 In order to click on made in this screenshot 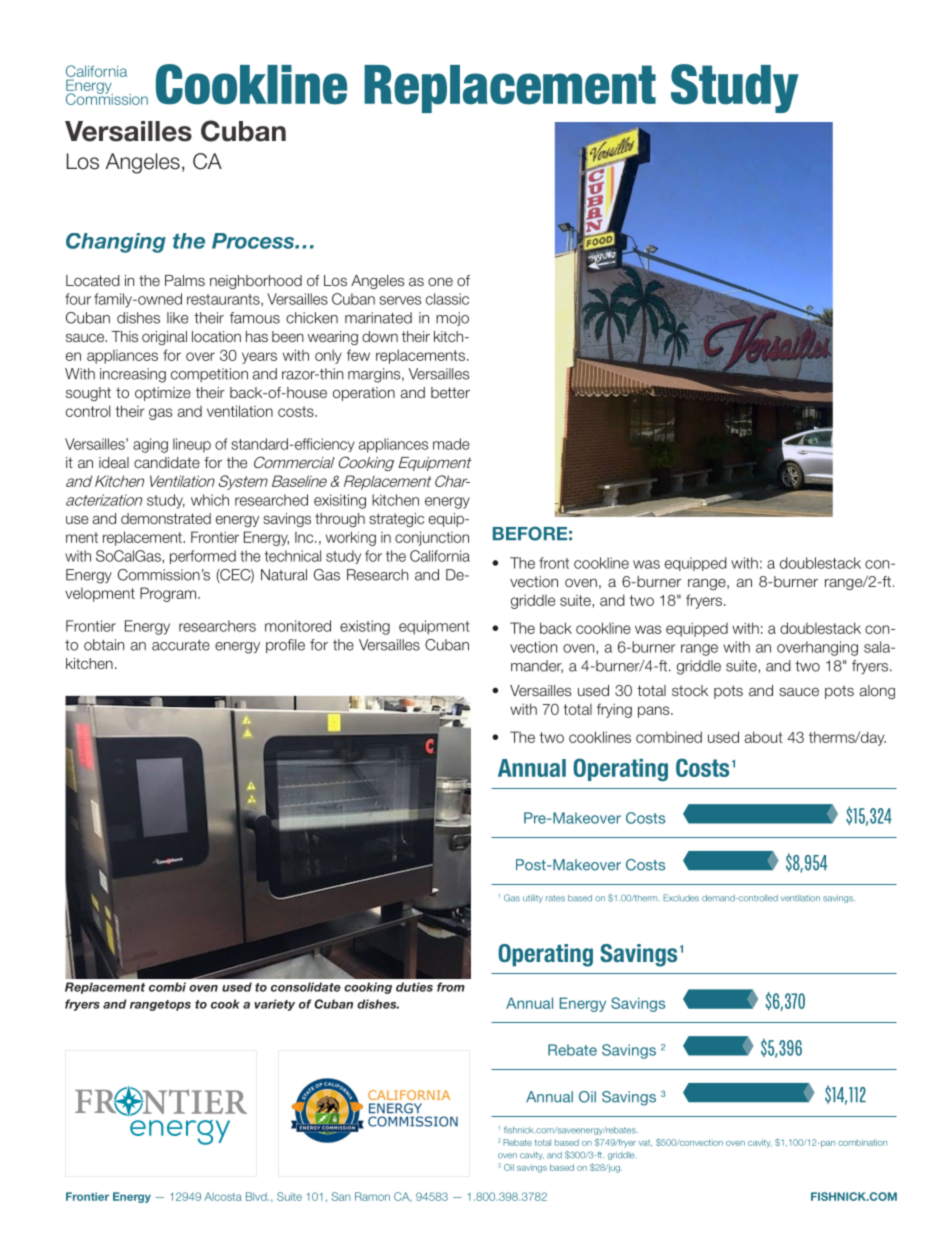, I will do `click(451, 444)`.
